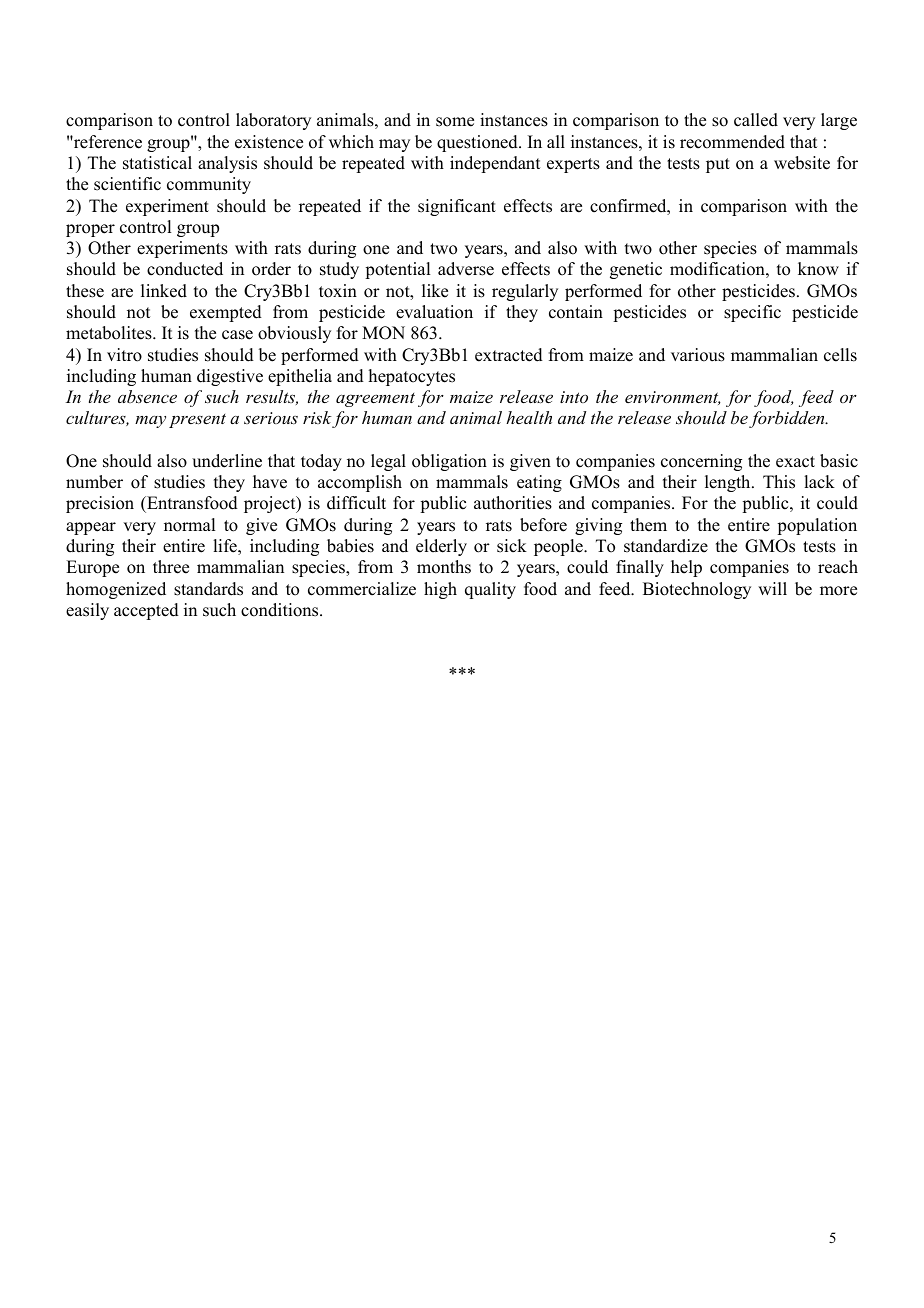 The image size is (924, 1308). I want to click on various, so click(698, 355).
